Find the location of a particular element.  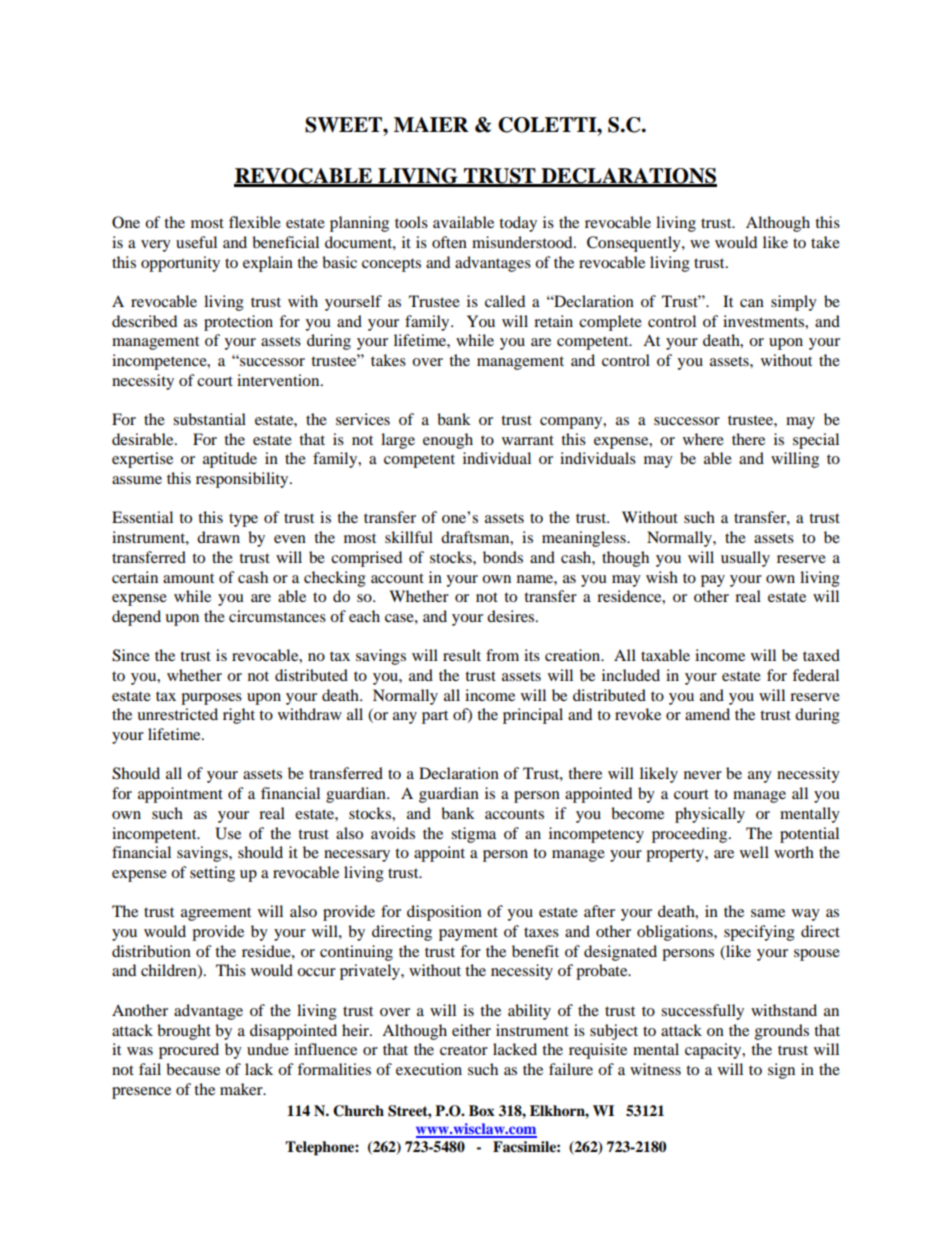

Box is located at coordinates (482, 1110).
